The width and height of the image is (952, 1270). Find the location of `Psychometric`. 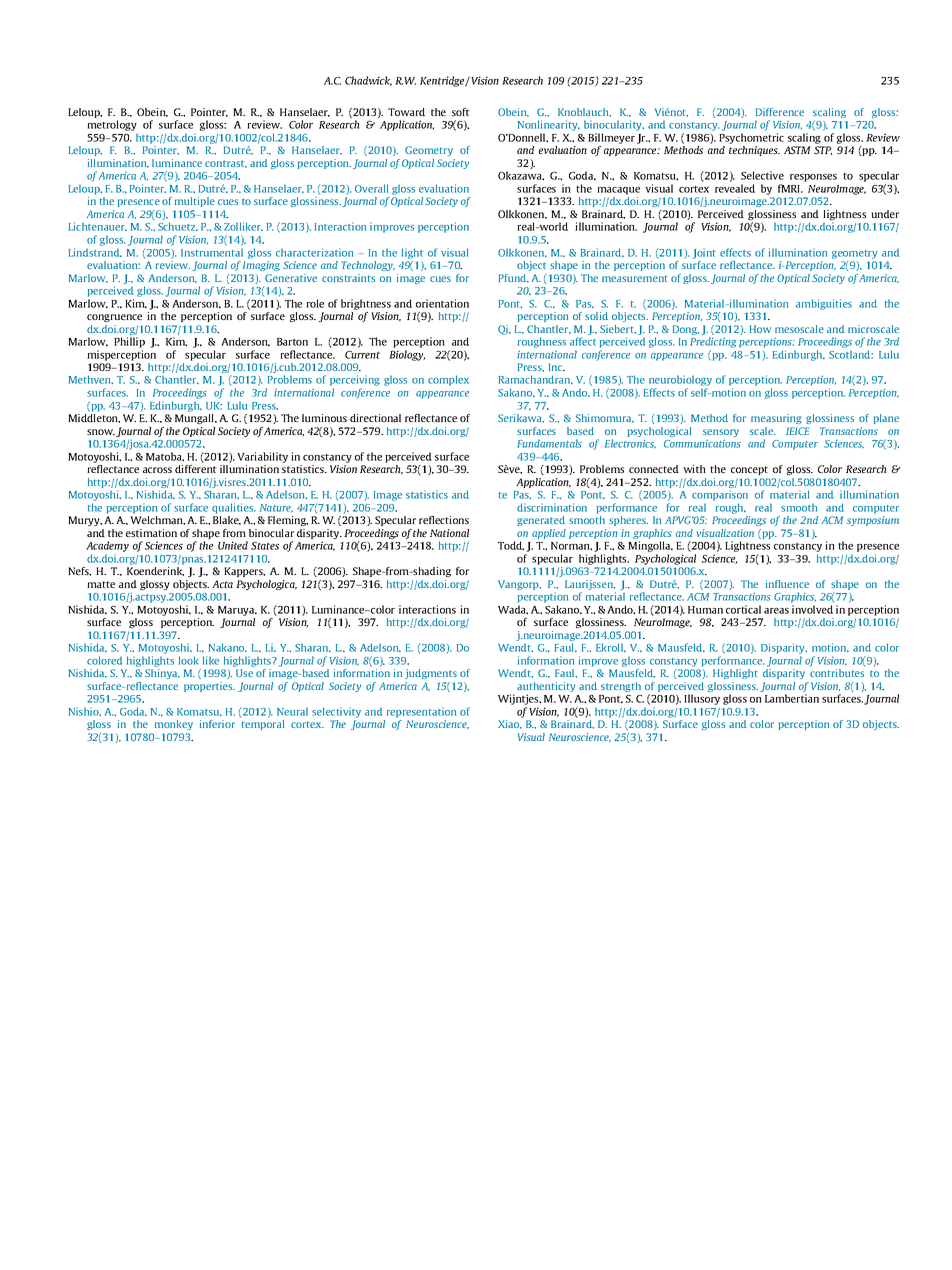

Psychometric is located at coordinates (751, 138).
